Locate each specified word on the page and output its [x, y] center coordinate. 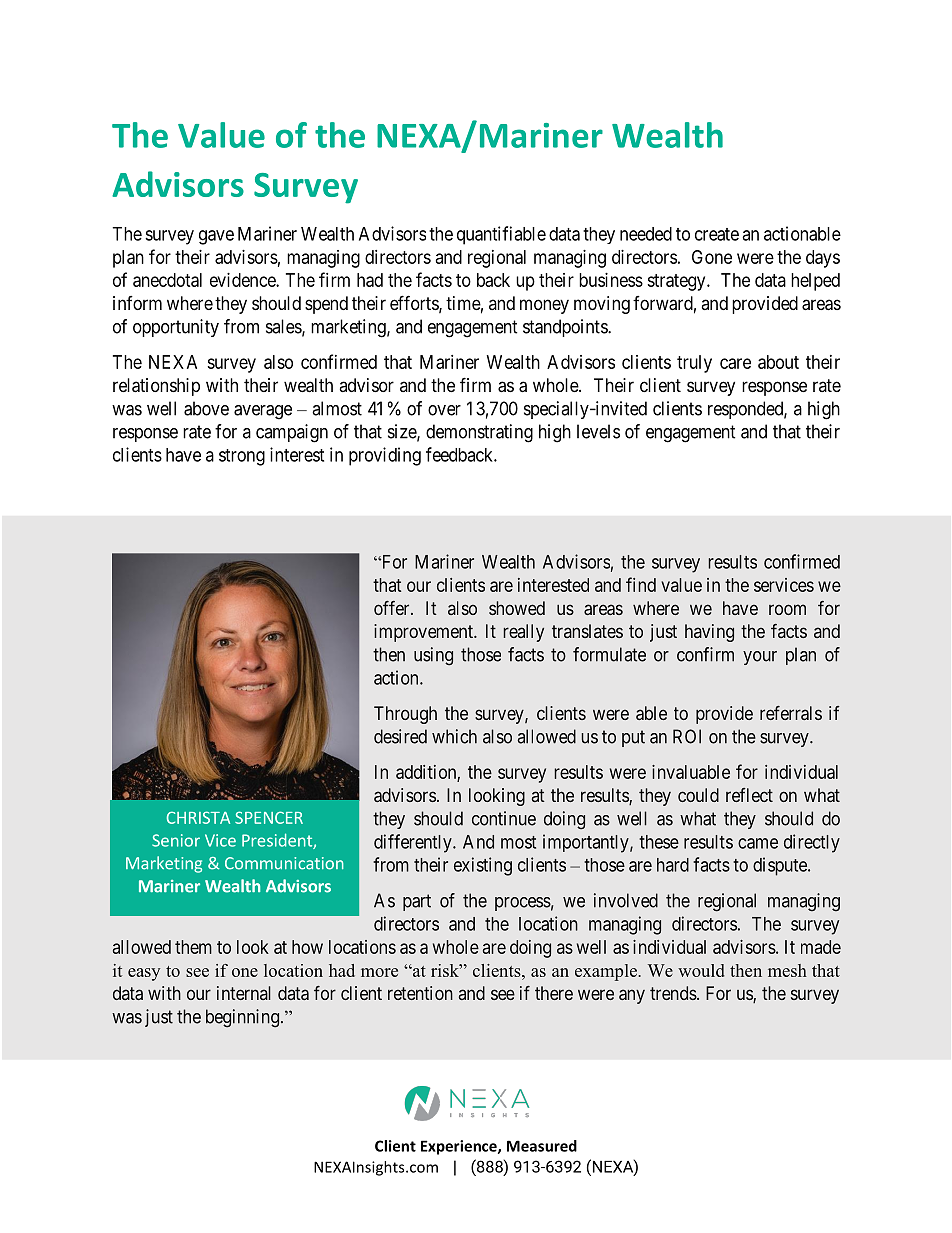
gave [216, 237]
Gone [712, 257]
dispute [781, 866]
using [433, 656]
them [193, 947]
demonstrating [479, 433]
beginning [242, 1018]
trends [674, 993]
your [760, 658]
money [544, 306]
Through [405, 715]
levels [598, 431]
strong [242, 457]
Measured [542, 1146]
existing [483, 866]
